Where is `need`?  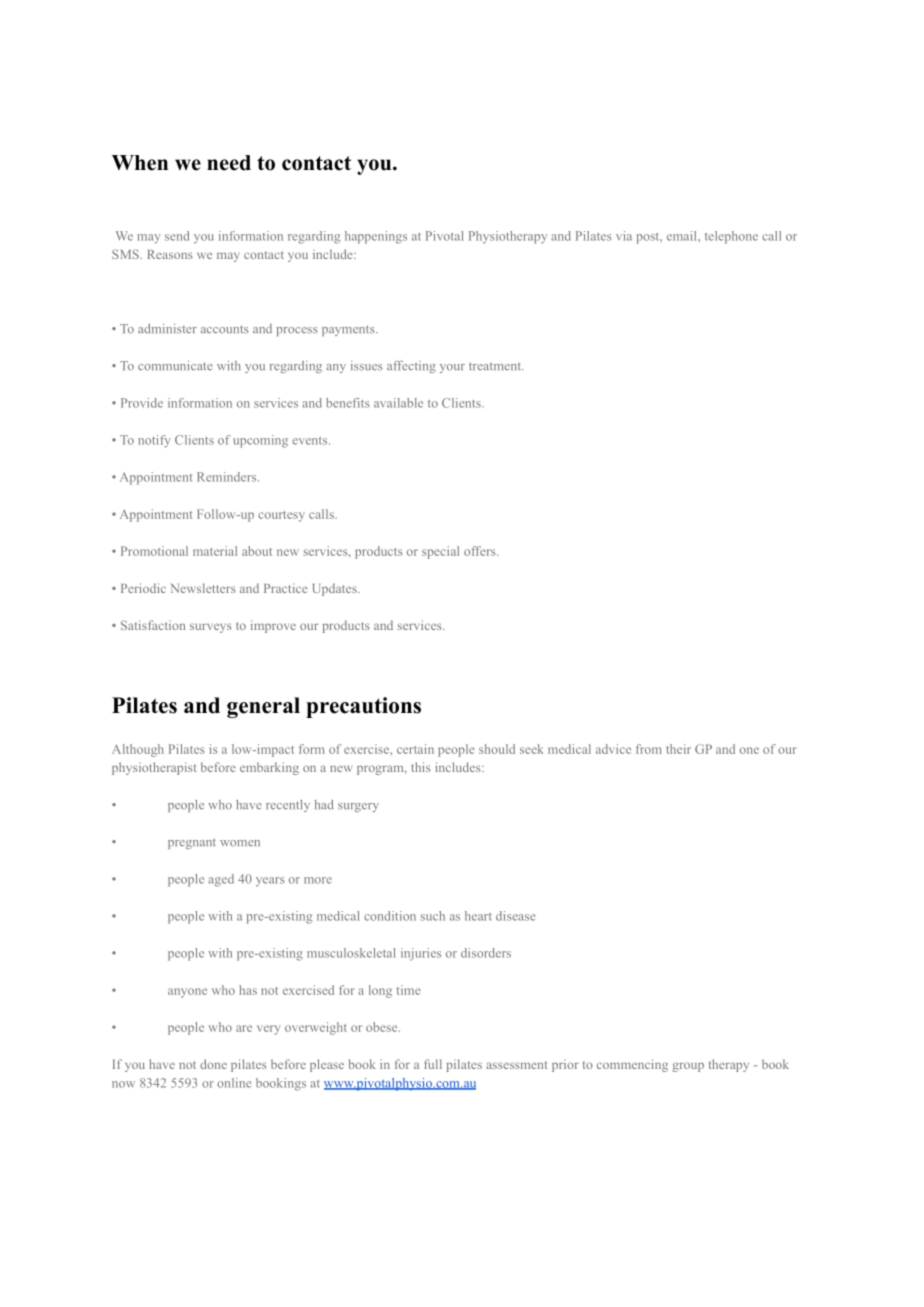
need is located at coordinates (229, 163).
